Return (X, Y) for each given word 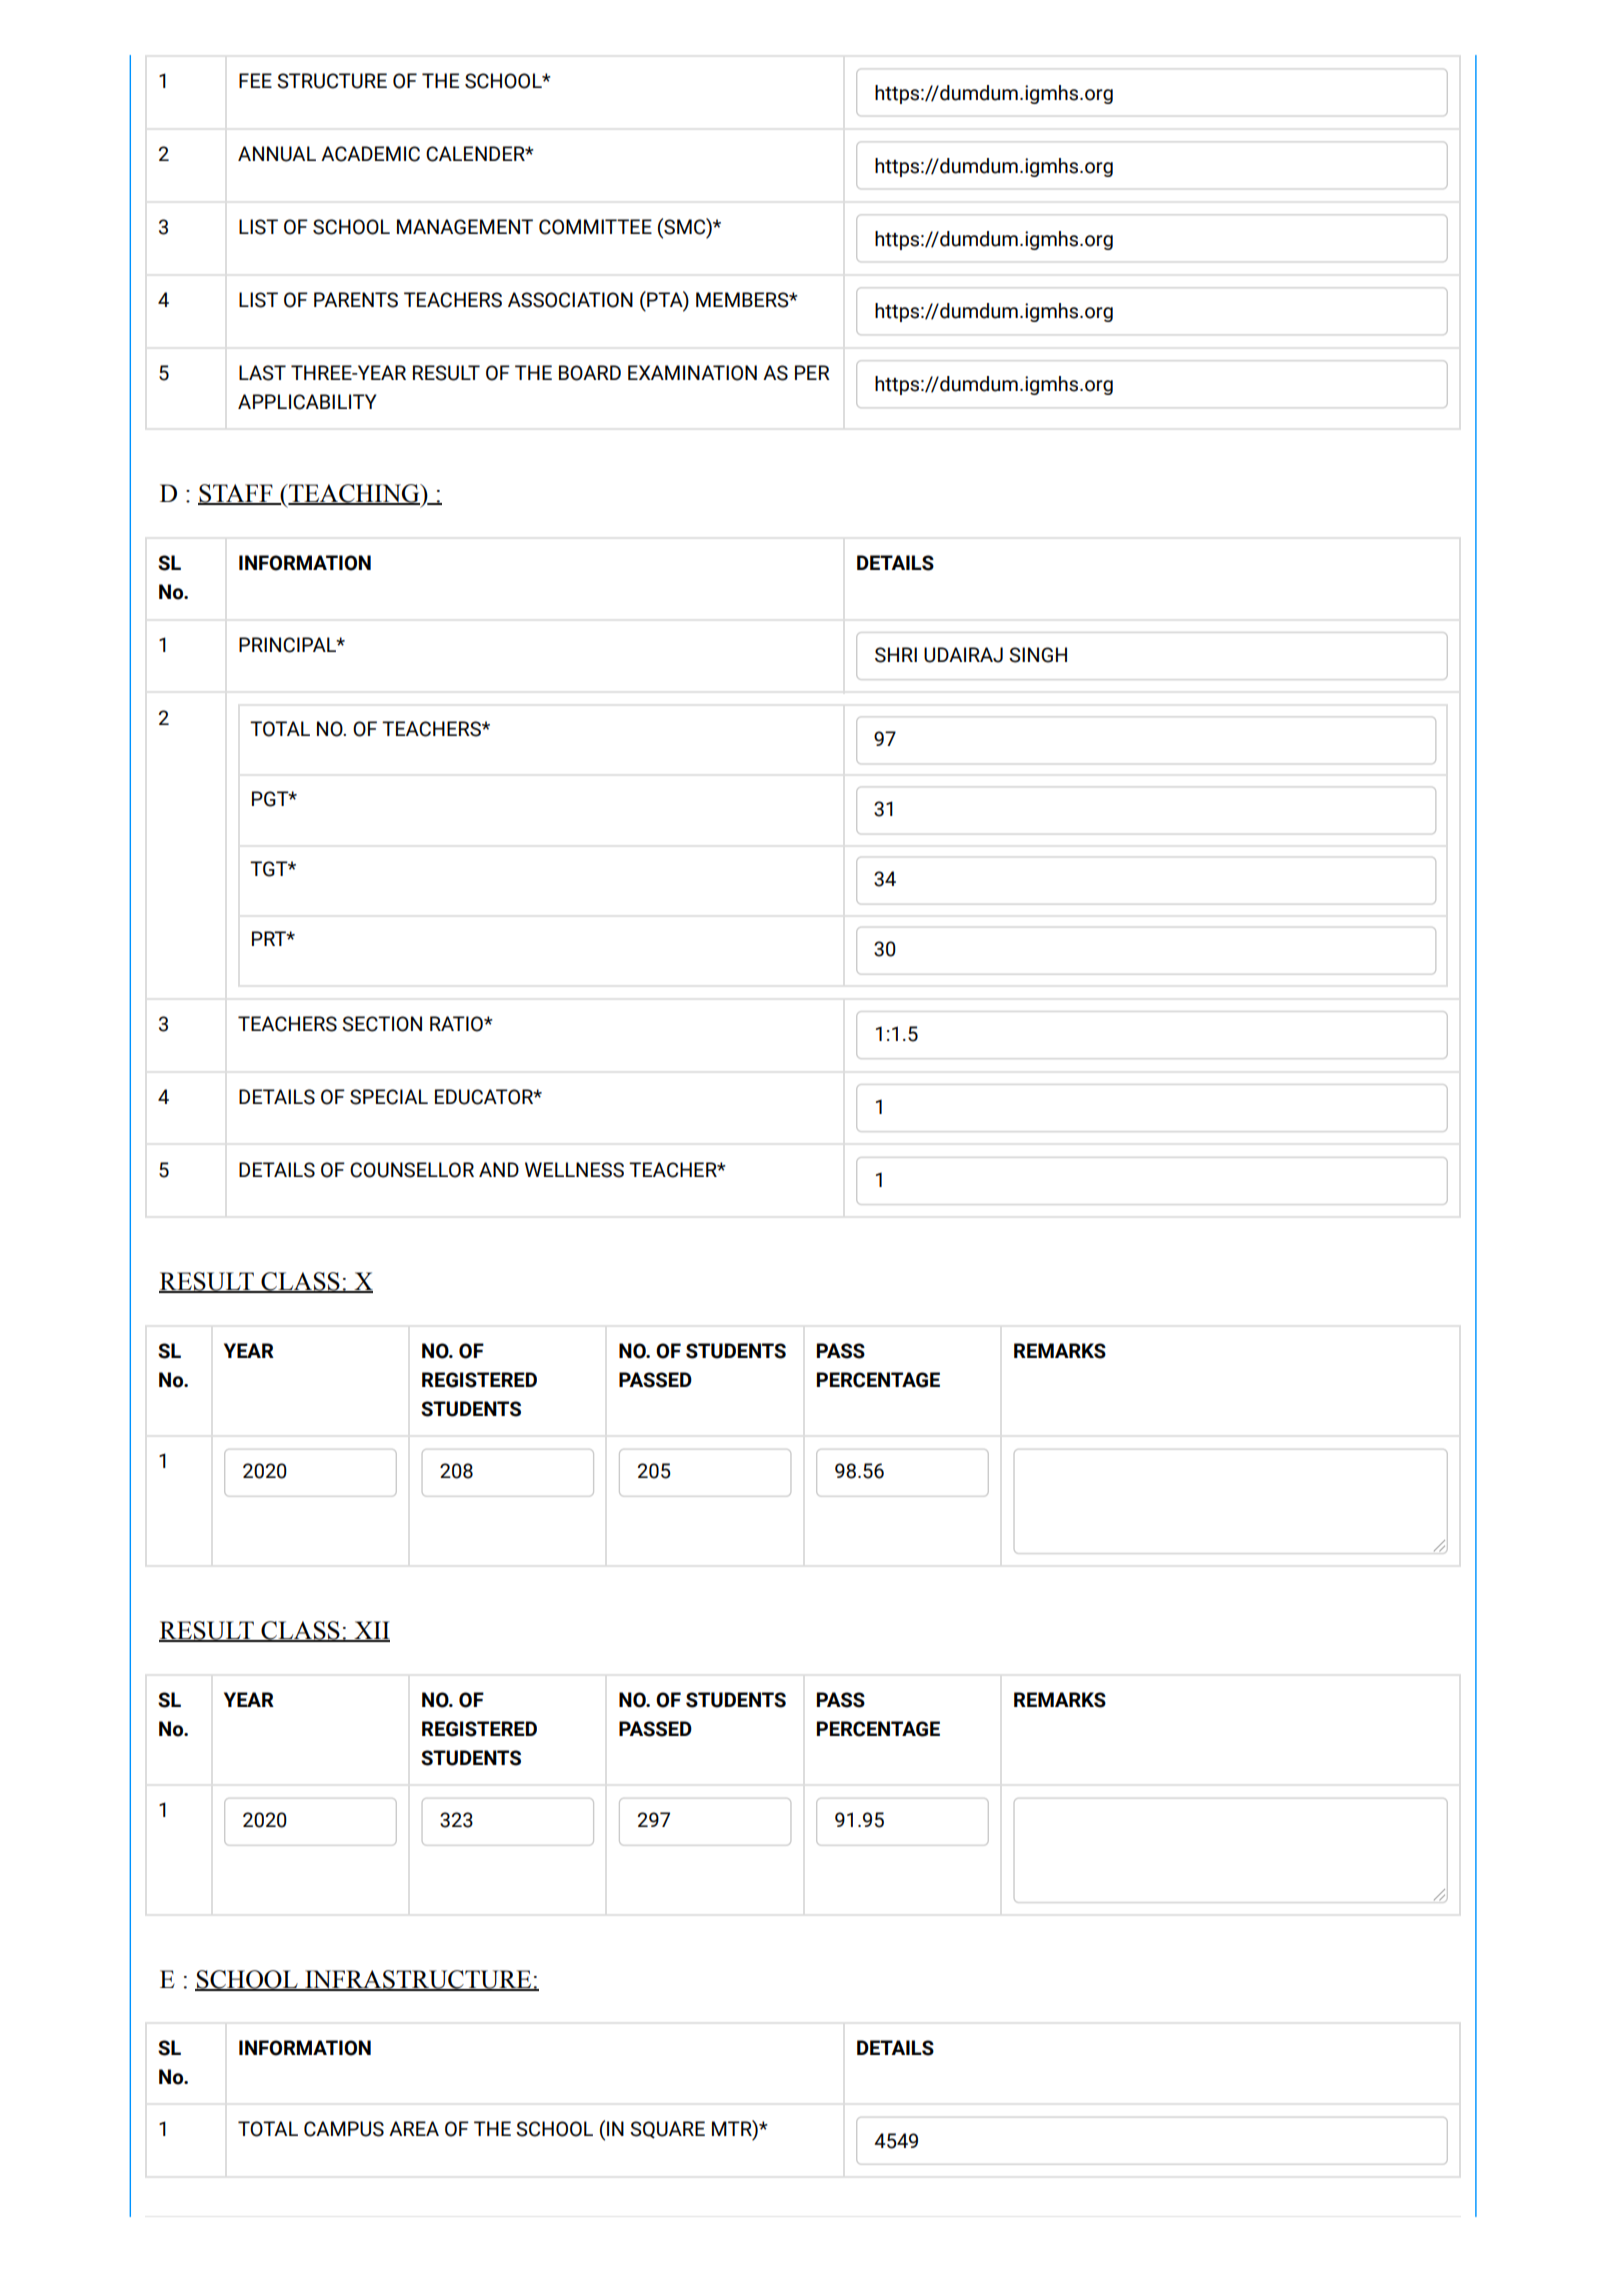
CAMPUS (344, 2129)
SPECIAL (389, 1097)
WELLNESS (574, 1170)
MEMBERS (743, 300)
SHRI (896, 655)
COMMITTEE (595, 227)
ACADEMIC (370, 154)
